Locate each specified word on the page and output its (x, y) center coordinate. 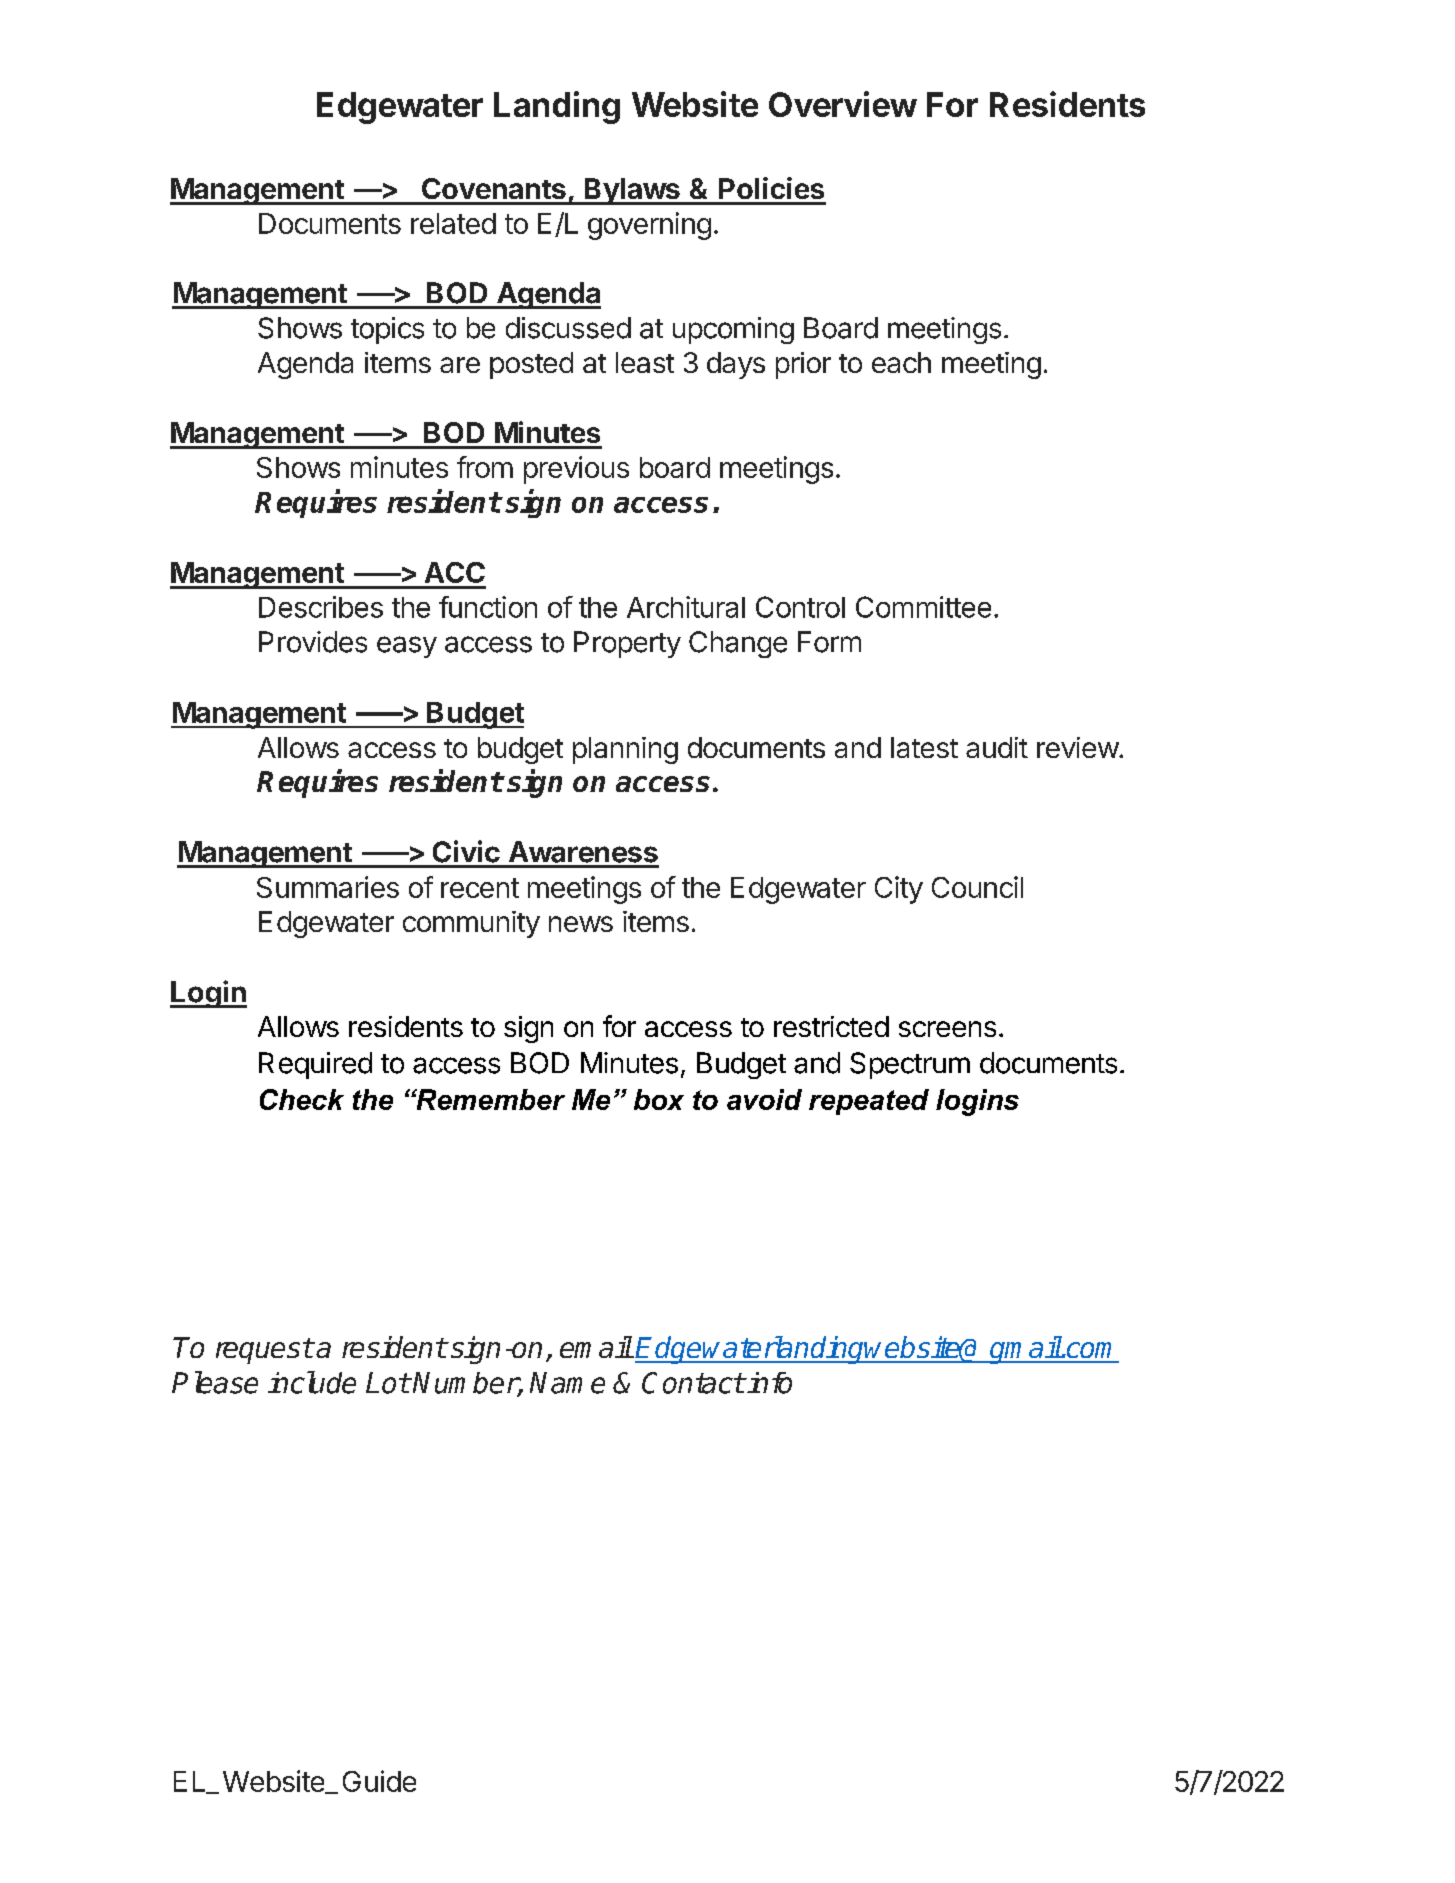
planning (625, 750)
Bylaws (632, 191)
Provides (313, 642)
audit (997, 747)
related (453, 223)
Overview (843, 104)
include (312, 1382)
